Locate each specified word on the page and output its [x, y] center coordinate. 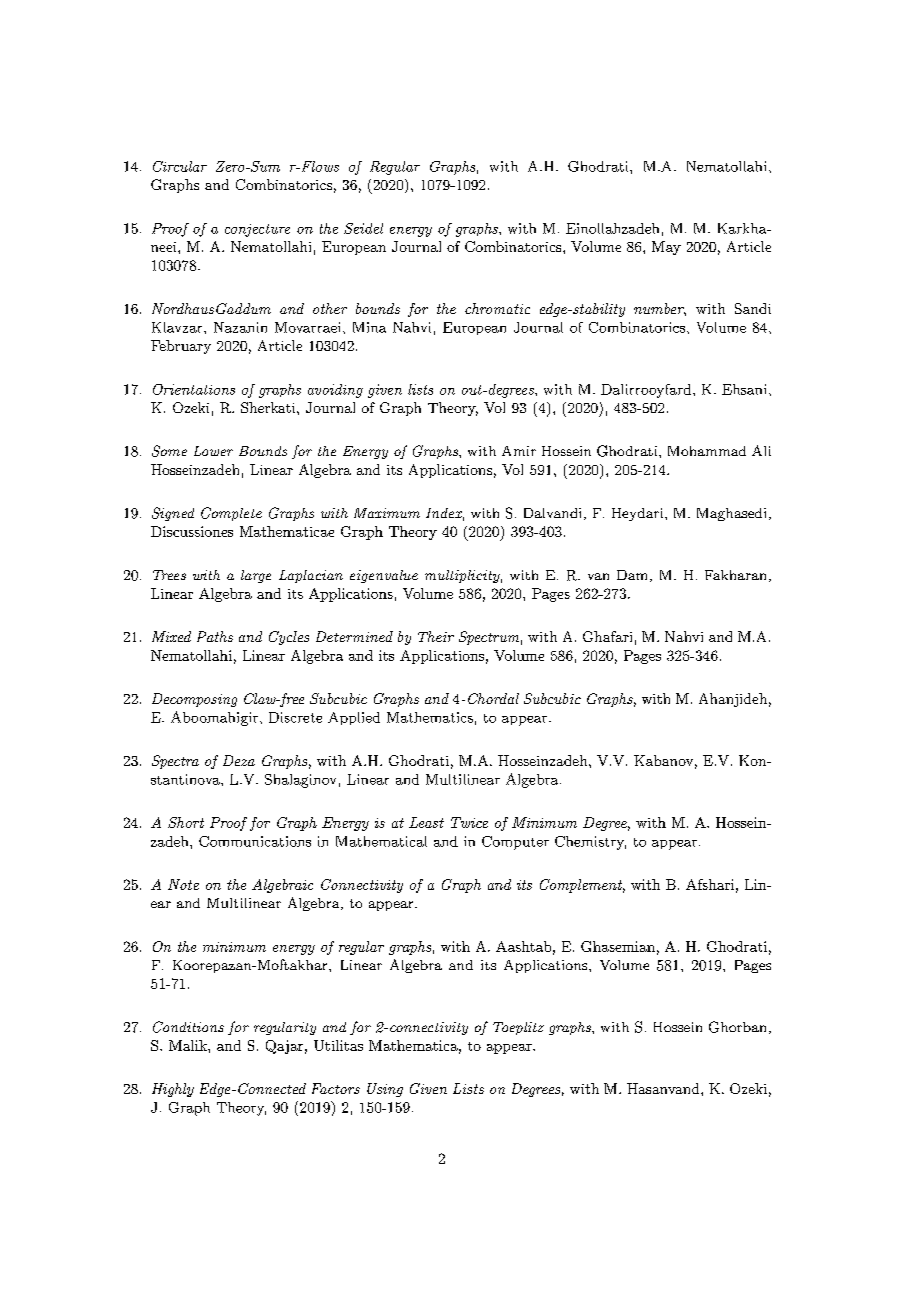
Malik [189, 1045]
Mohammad [707, 451]
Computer [515, 843]
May [666, 248]
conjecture [257, 230]
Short [186, 822]
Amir [519, 451]
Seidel [363, 228]
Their [436, 636]
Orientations [194, 389]
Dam [632, 575]
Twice [469, 822]
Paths [215, 636]
